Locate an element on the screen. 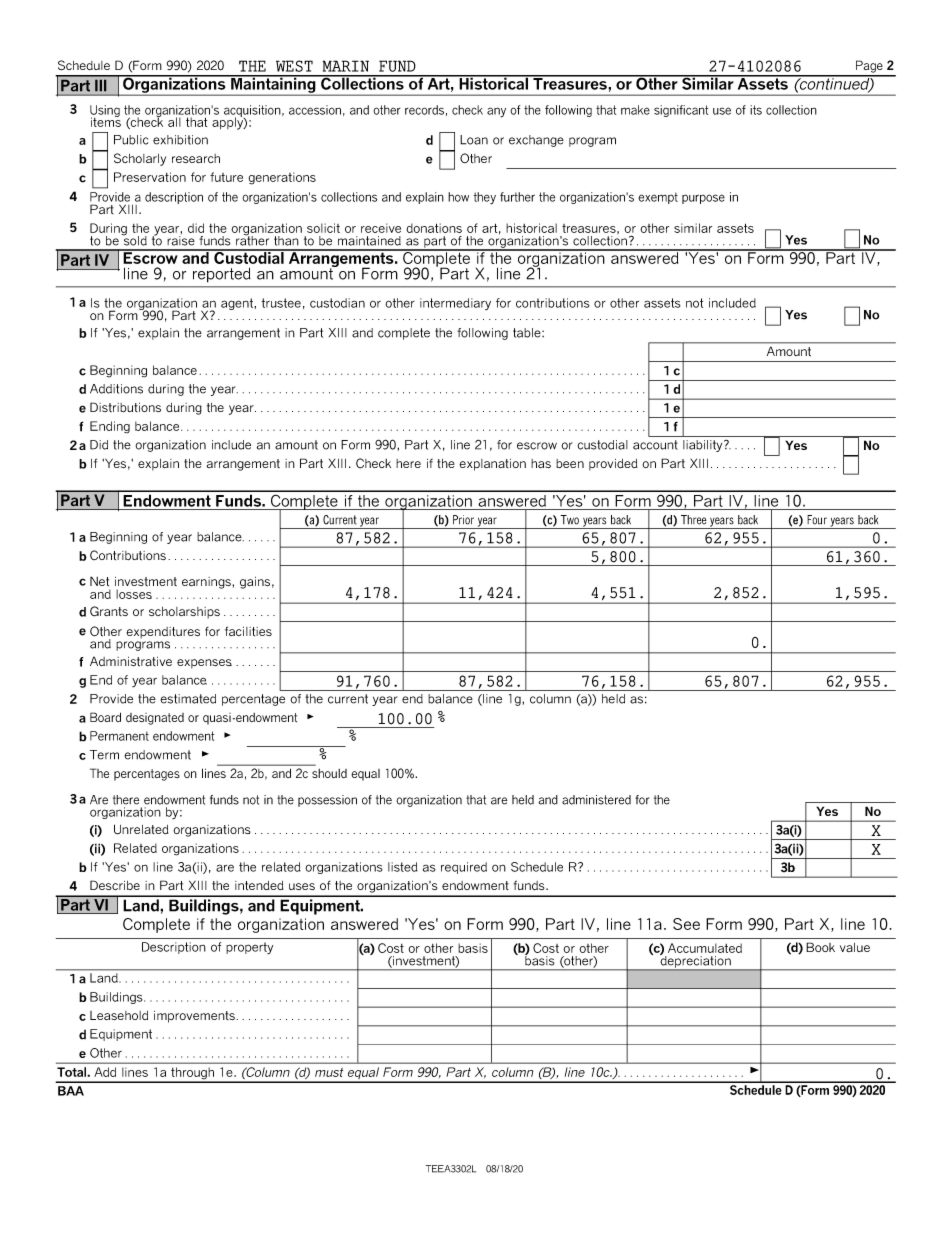  Four is located at coordinates (817, 520).
